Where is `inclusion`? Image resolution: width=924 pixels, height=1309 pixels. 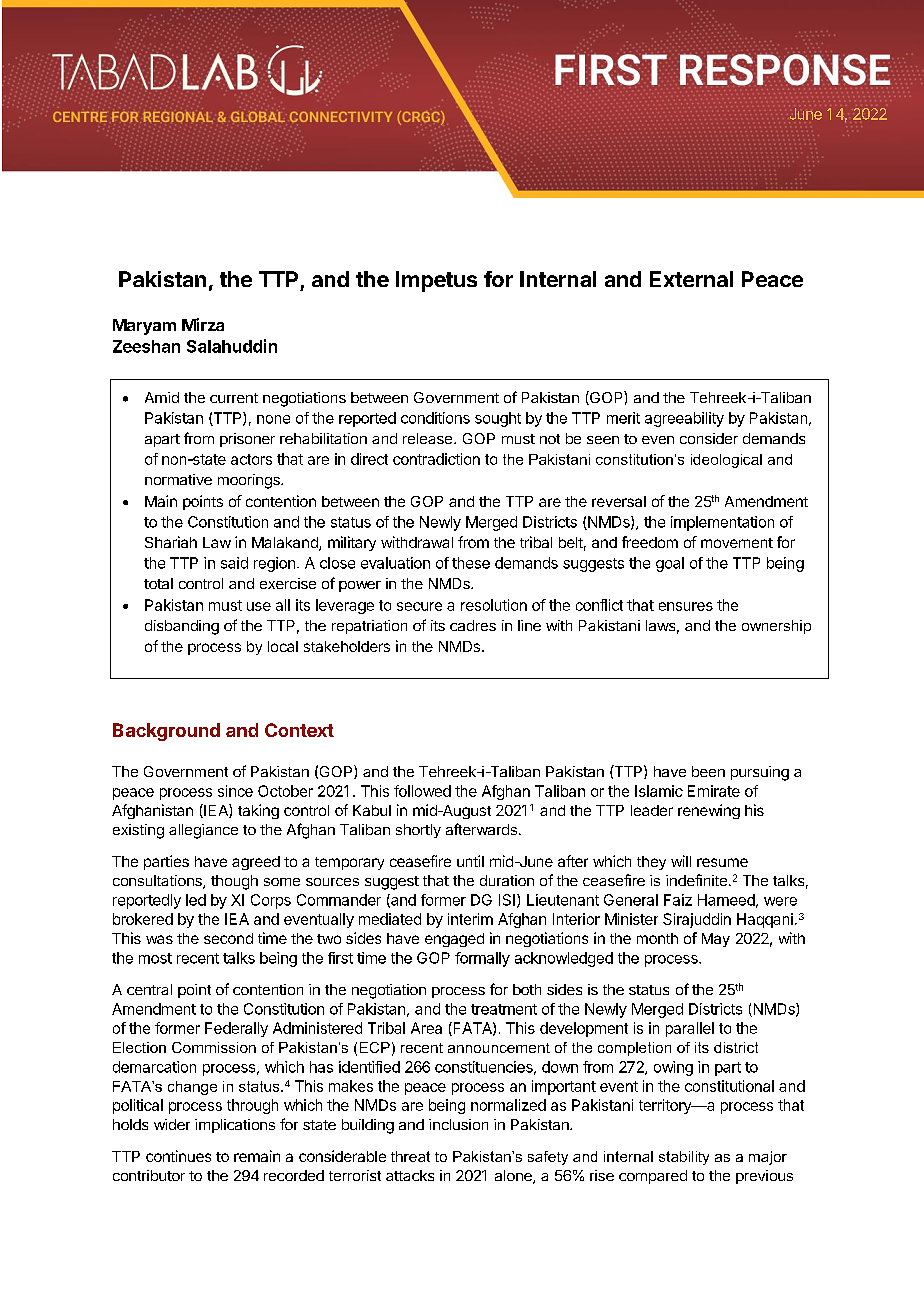
inclusion is located at coordinates (458, 1124).
